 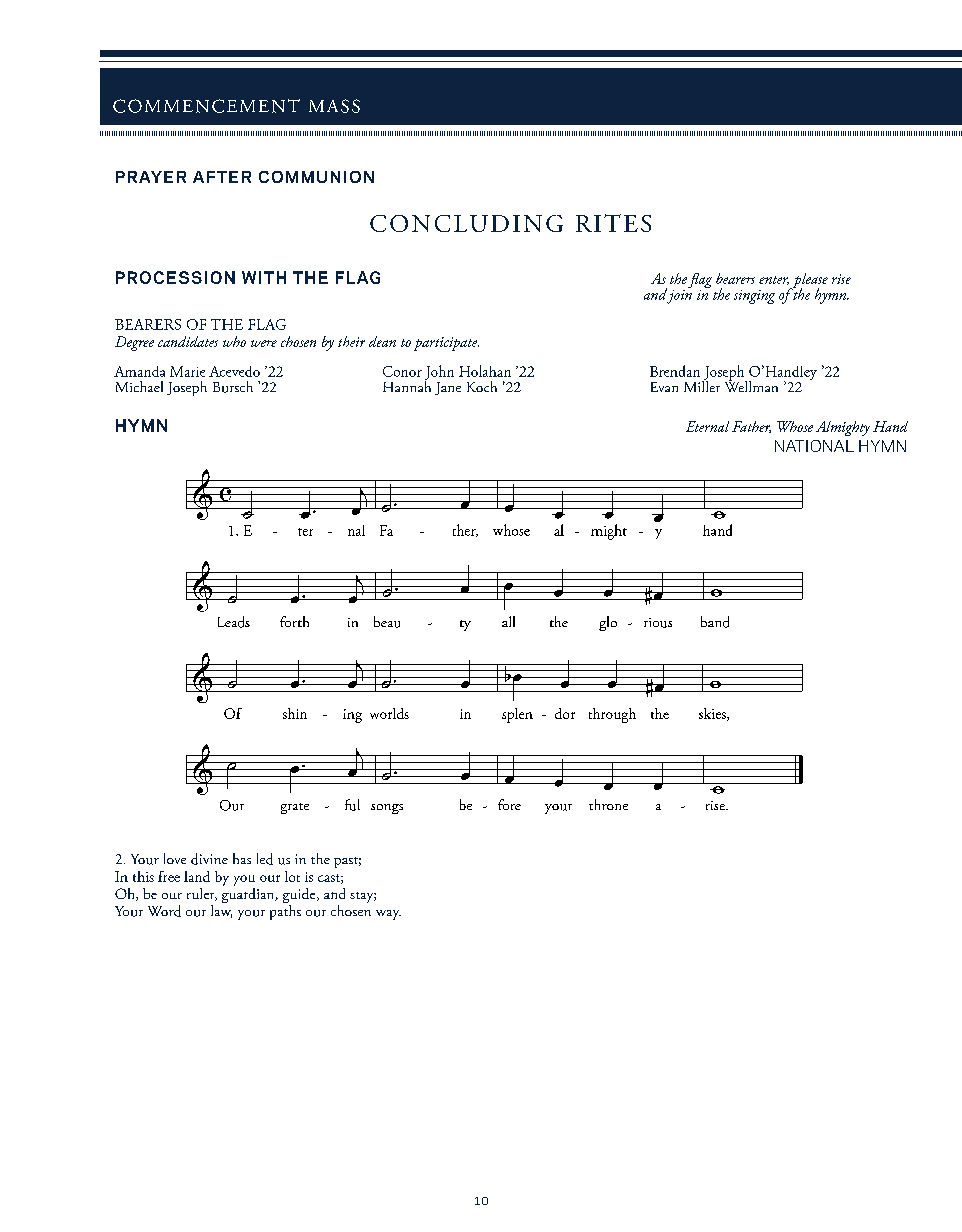 I want to click on MASS, so click(x=334, y=106).
